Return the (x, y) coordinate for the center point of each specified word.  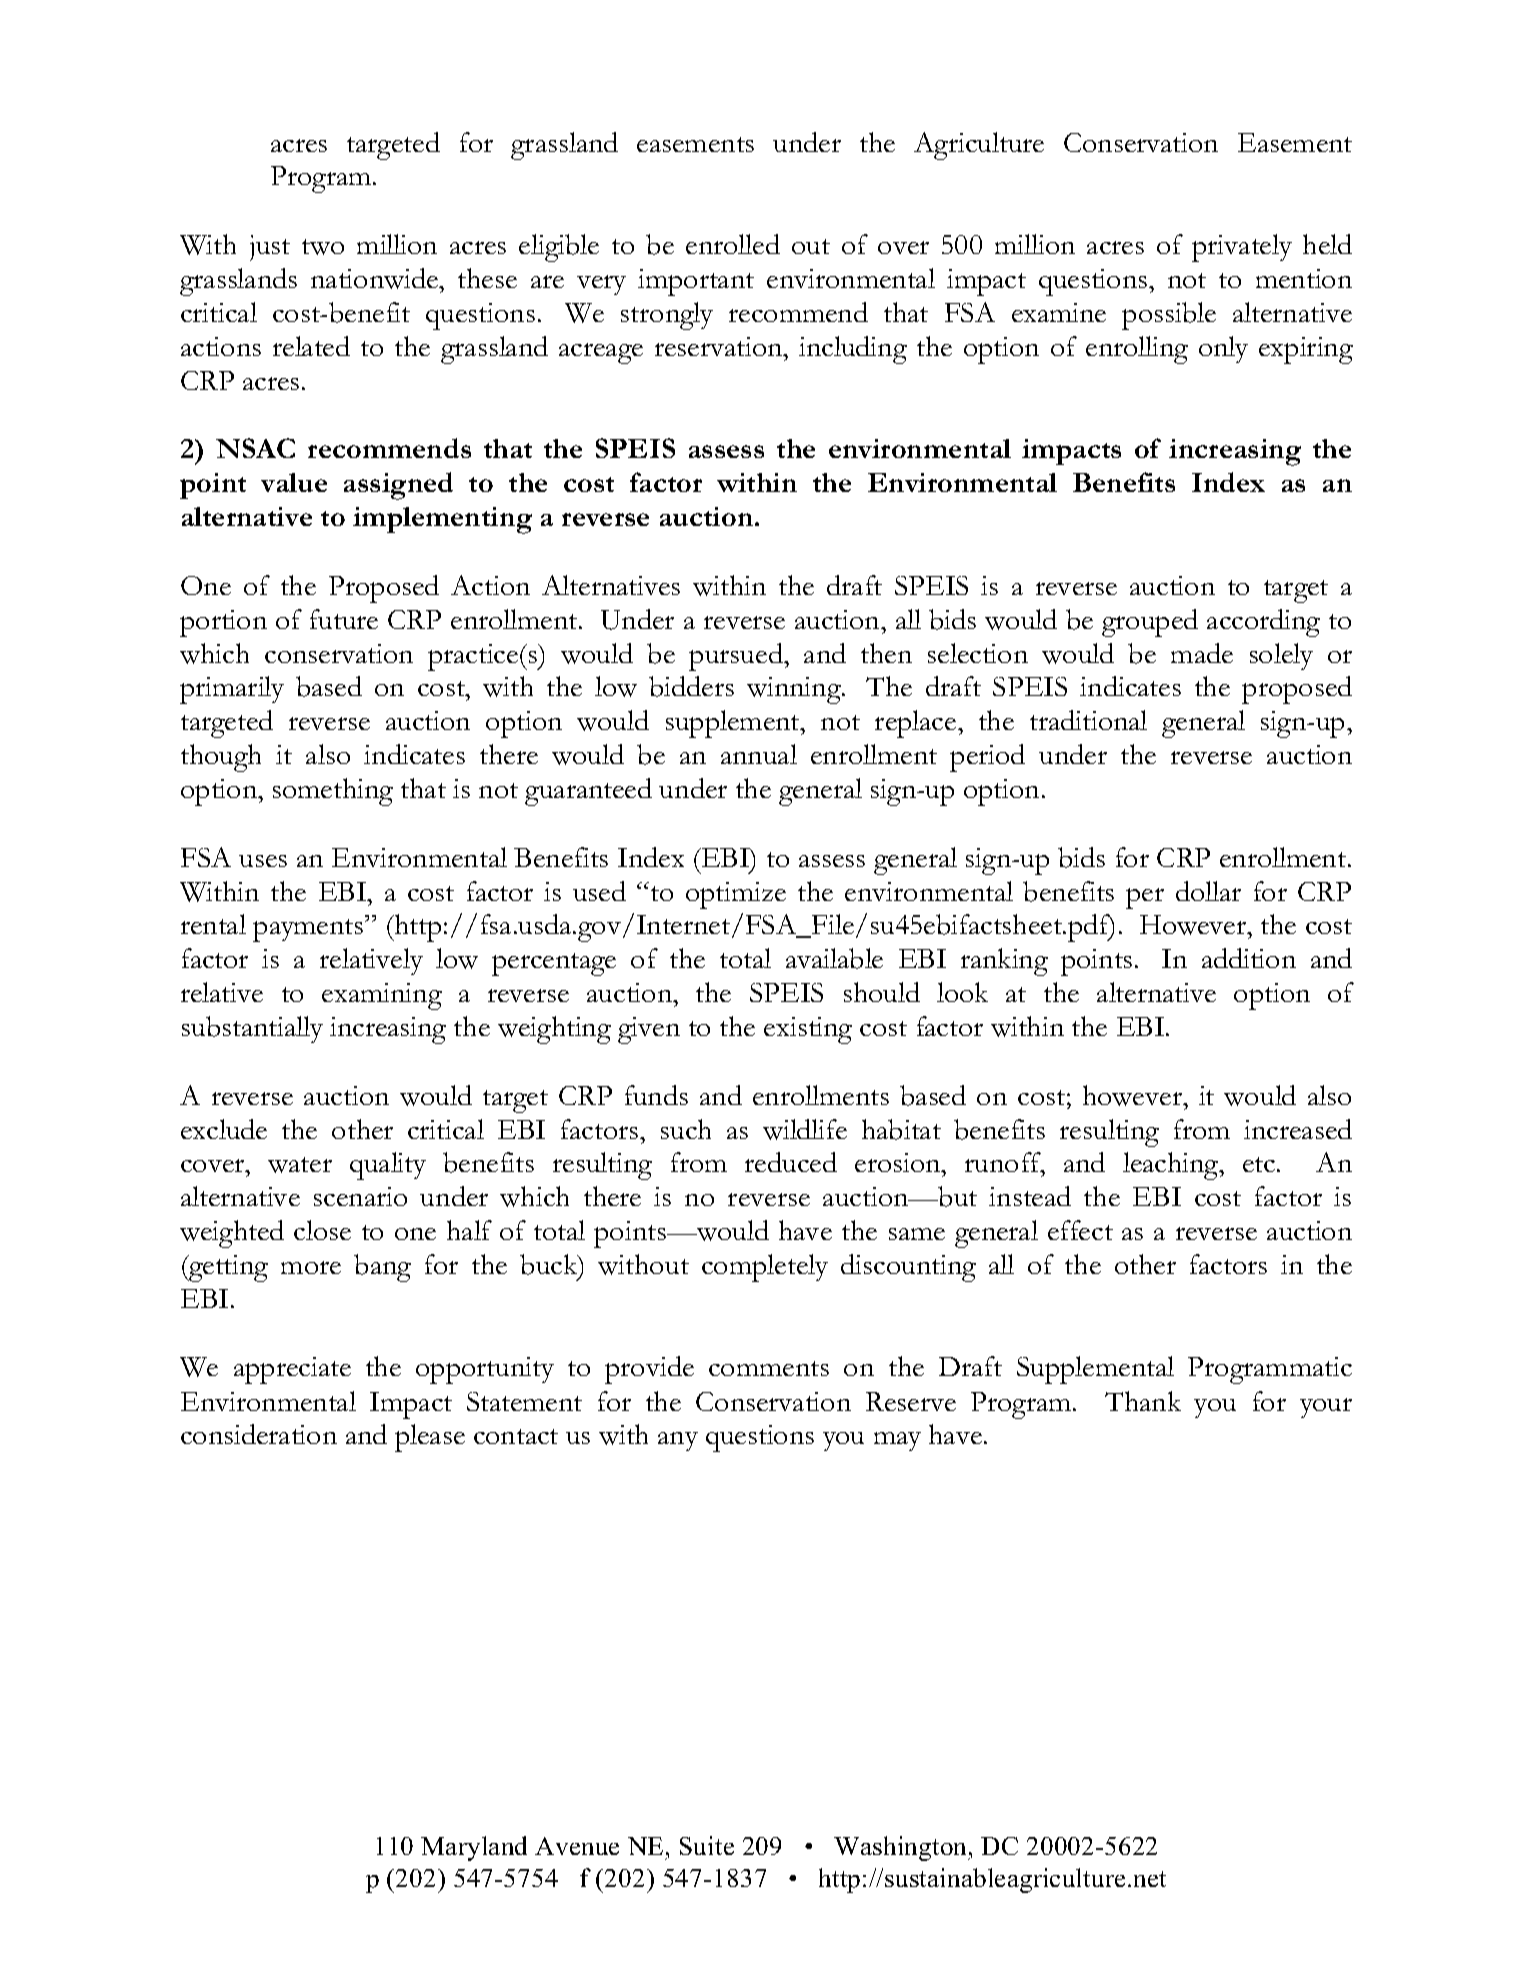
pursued (737, 657)
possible (1169, 316)
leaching (1172, 1166)
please (430, 1438)
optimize (736, 895)
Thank (1143, 1401)
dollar (1208, 891)
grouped (1150, 623)
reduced (791, 1162)
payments (309, 930)
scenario (360, 1196)
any (678, 1441)
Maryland (474, 1848)
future (344, 619)
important (696, 282)
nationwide (376, 278)
